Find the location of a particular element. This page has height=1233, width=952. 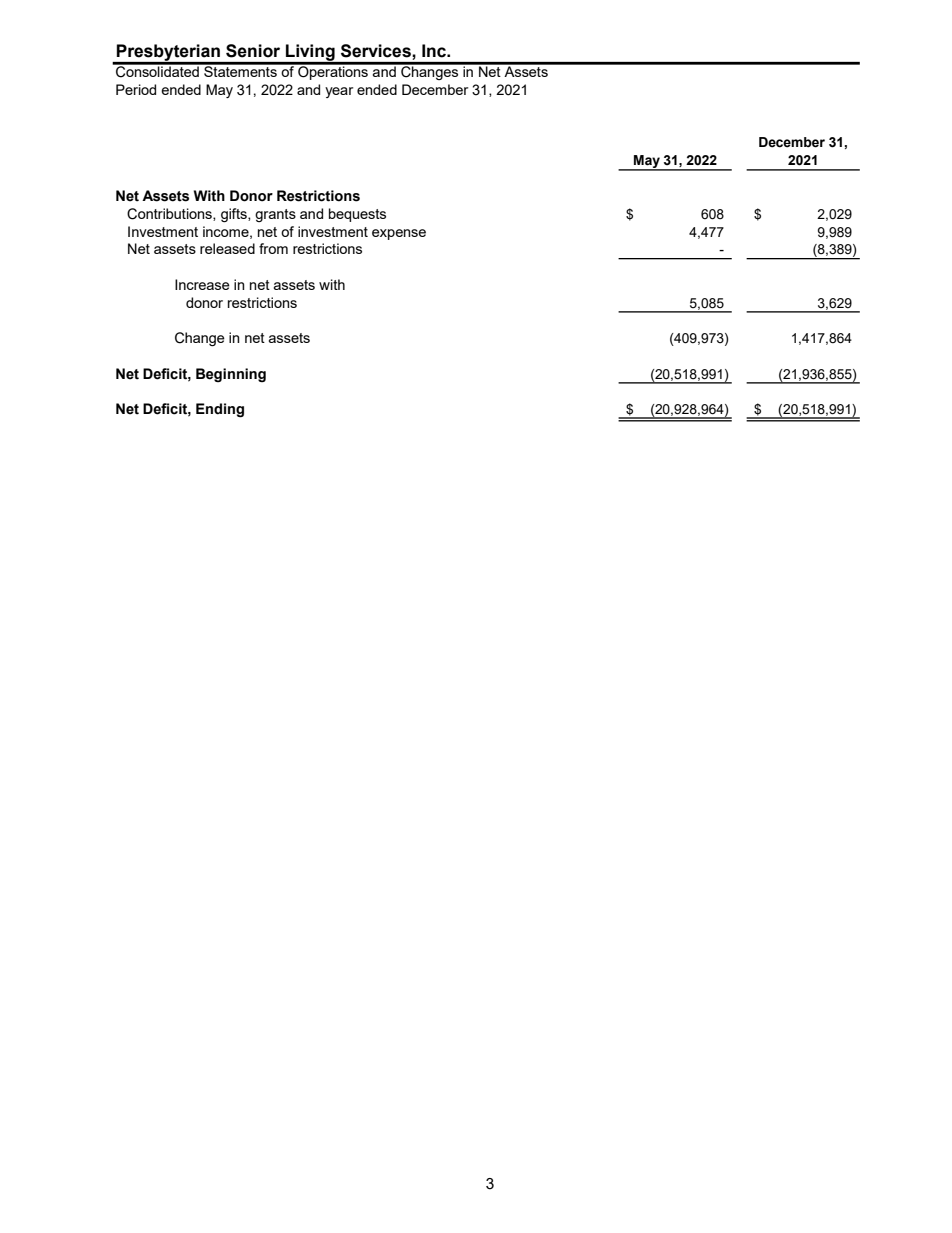

from is located at coordinates (273, 248).
